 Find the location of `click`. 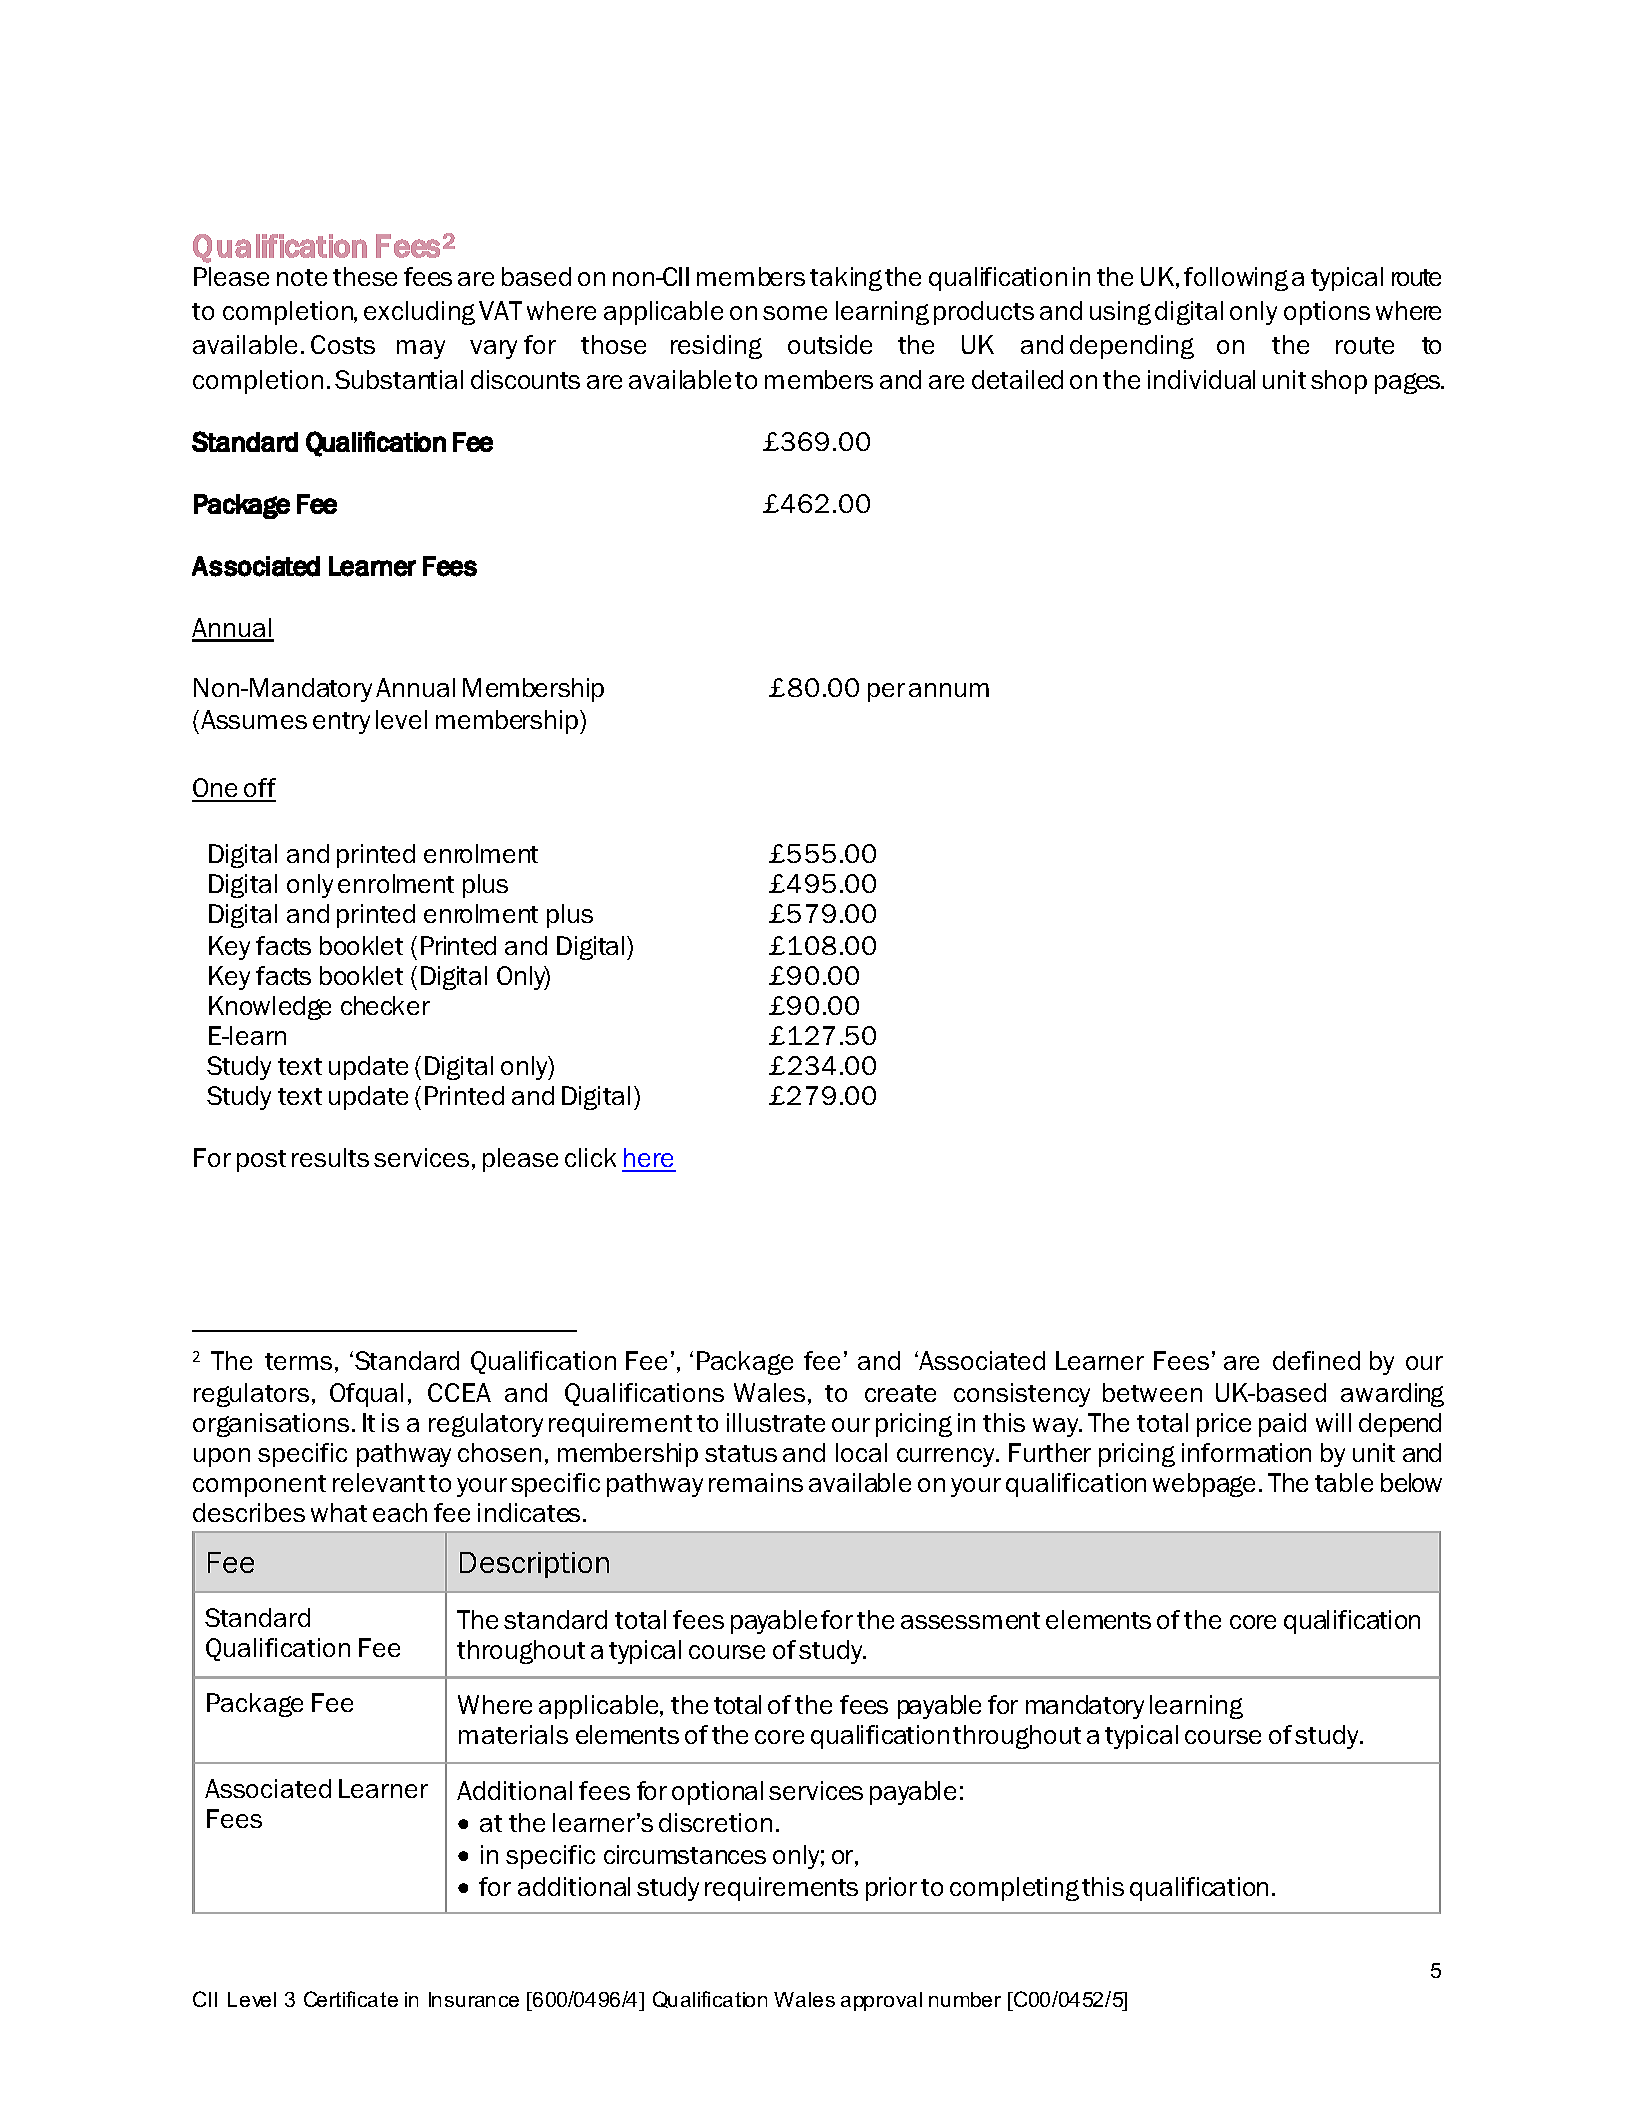

click is located at coordinates (590, 1157).
